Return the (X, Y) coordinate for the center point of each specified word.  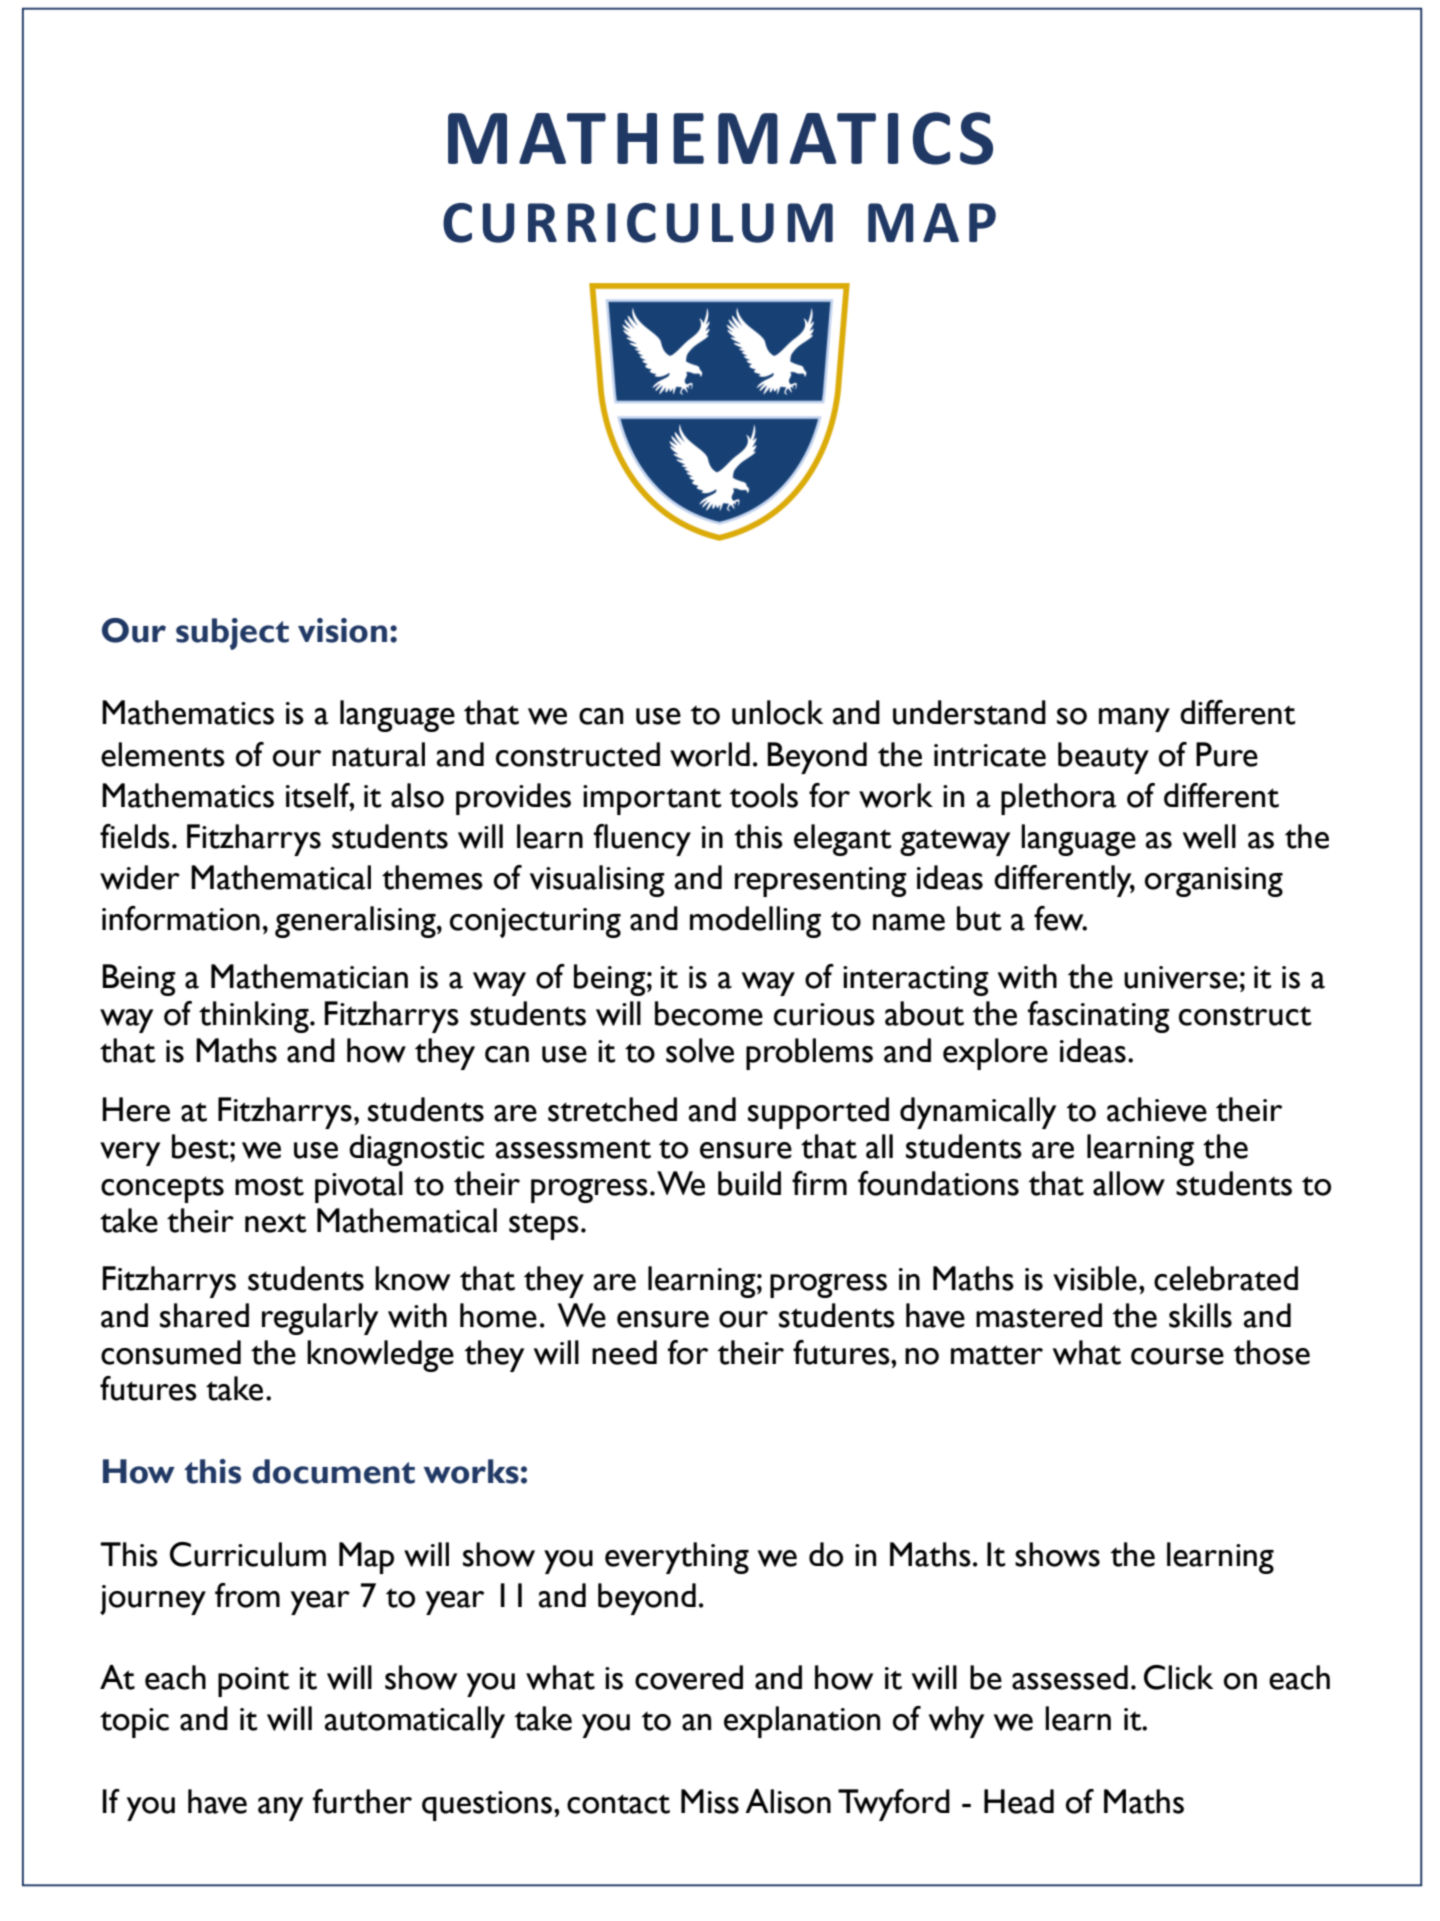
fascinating (1099, 1017)
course (1177, 1356)
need (624, 1352)
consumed (171, 1352)
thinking (255, 1017)
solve (700, 1050)
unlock (778, 712)
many (1134, 720)
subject (232, 634)
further (362, 1801)
